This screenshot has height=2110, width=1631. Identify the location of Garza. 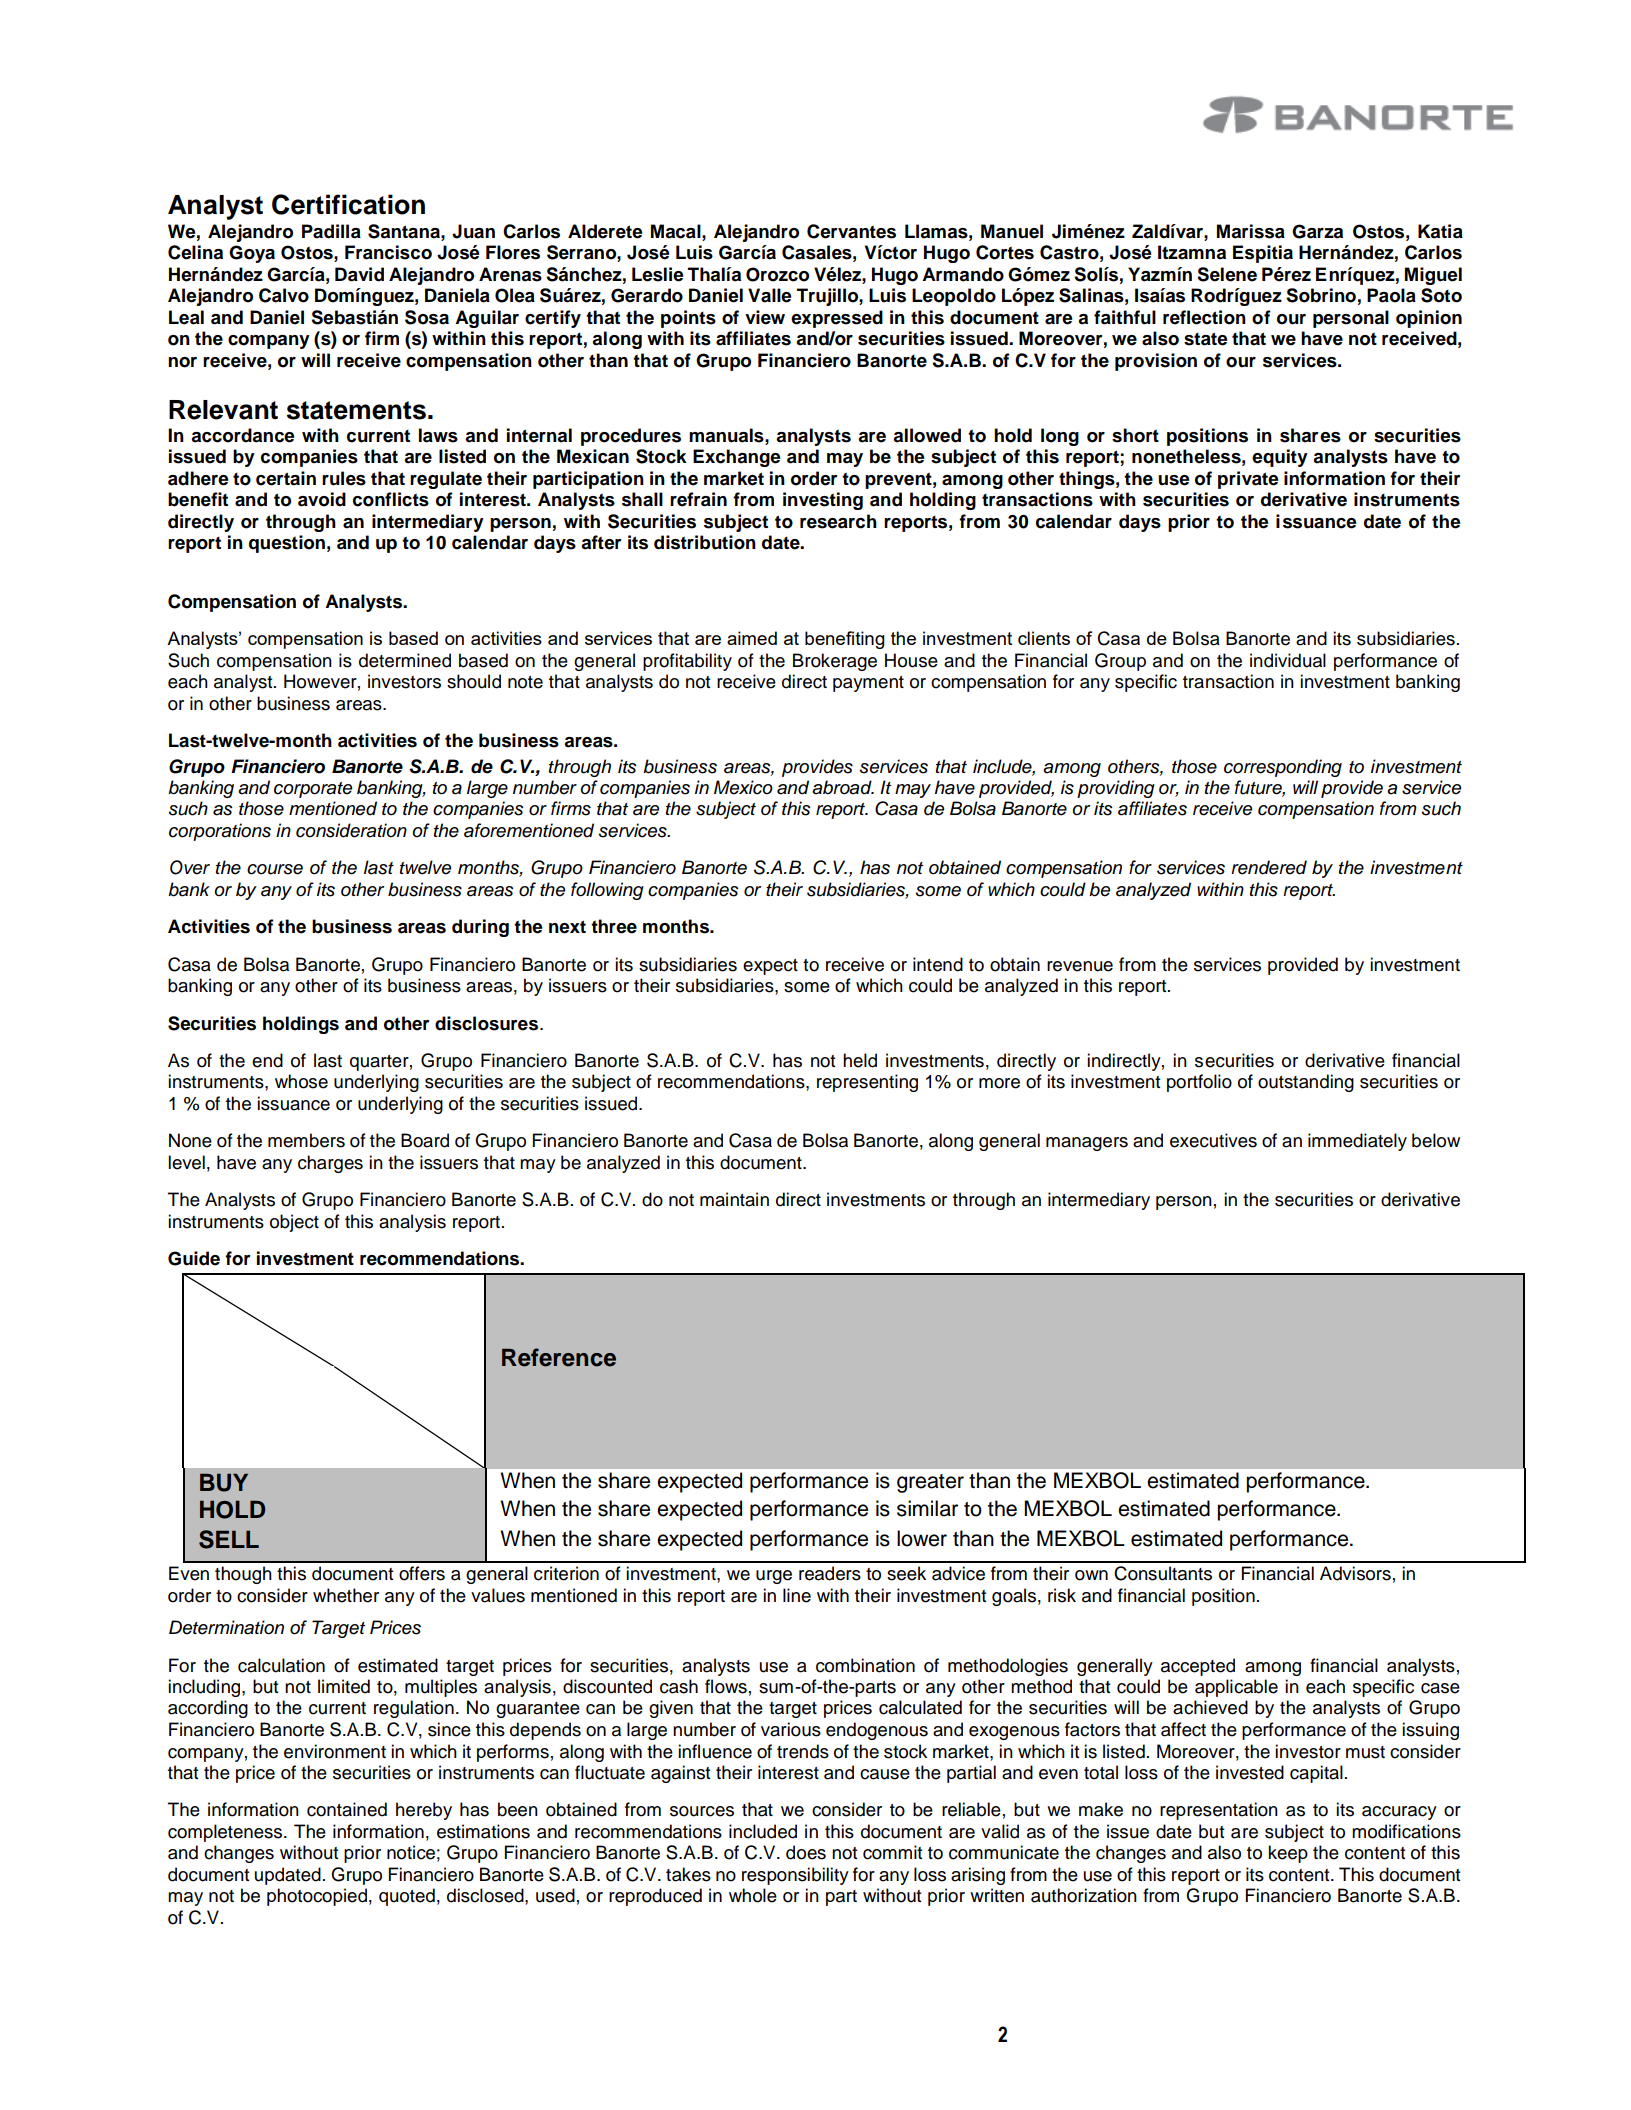
(1317, 231).
